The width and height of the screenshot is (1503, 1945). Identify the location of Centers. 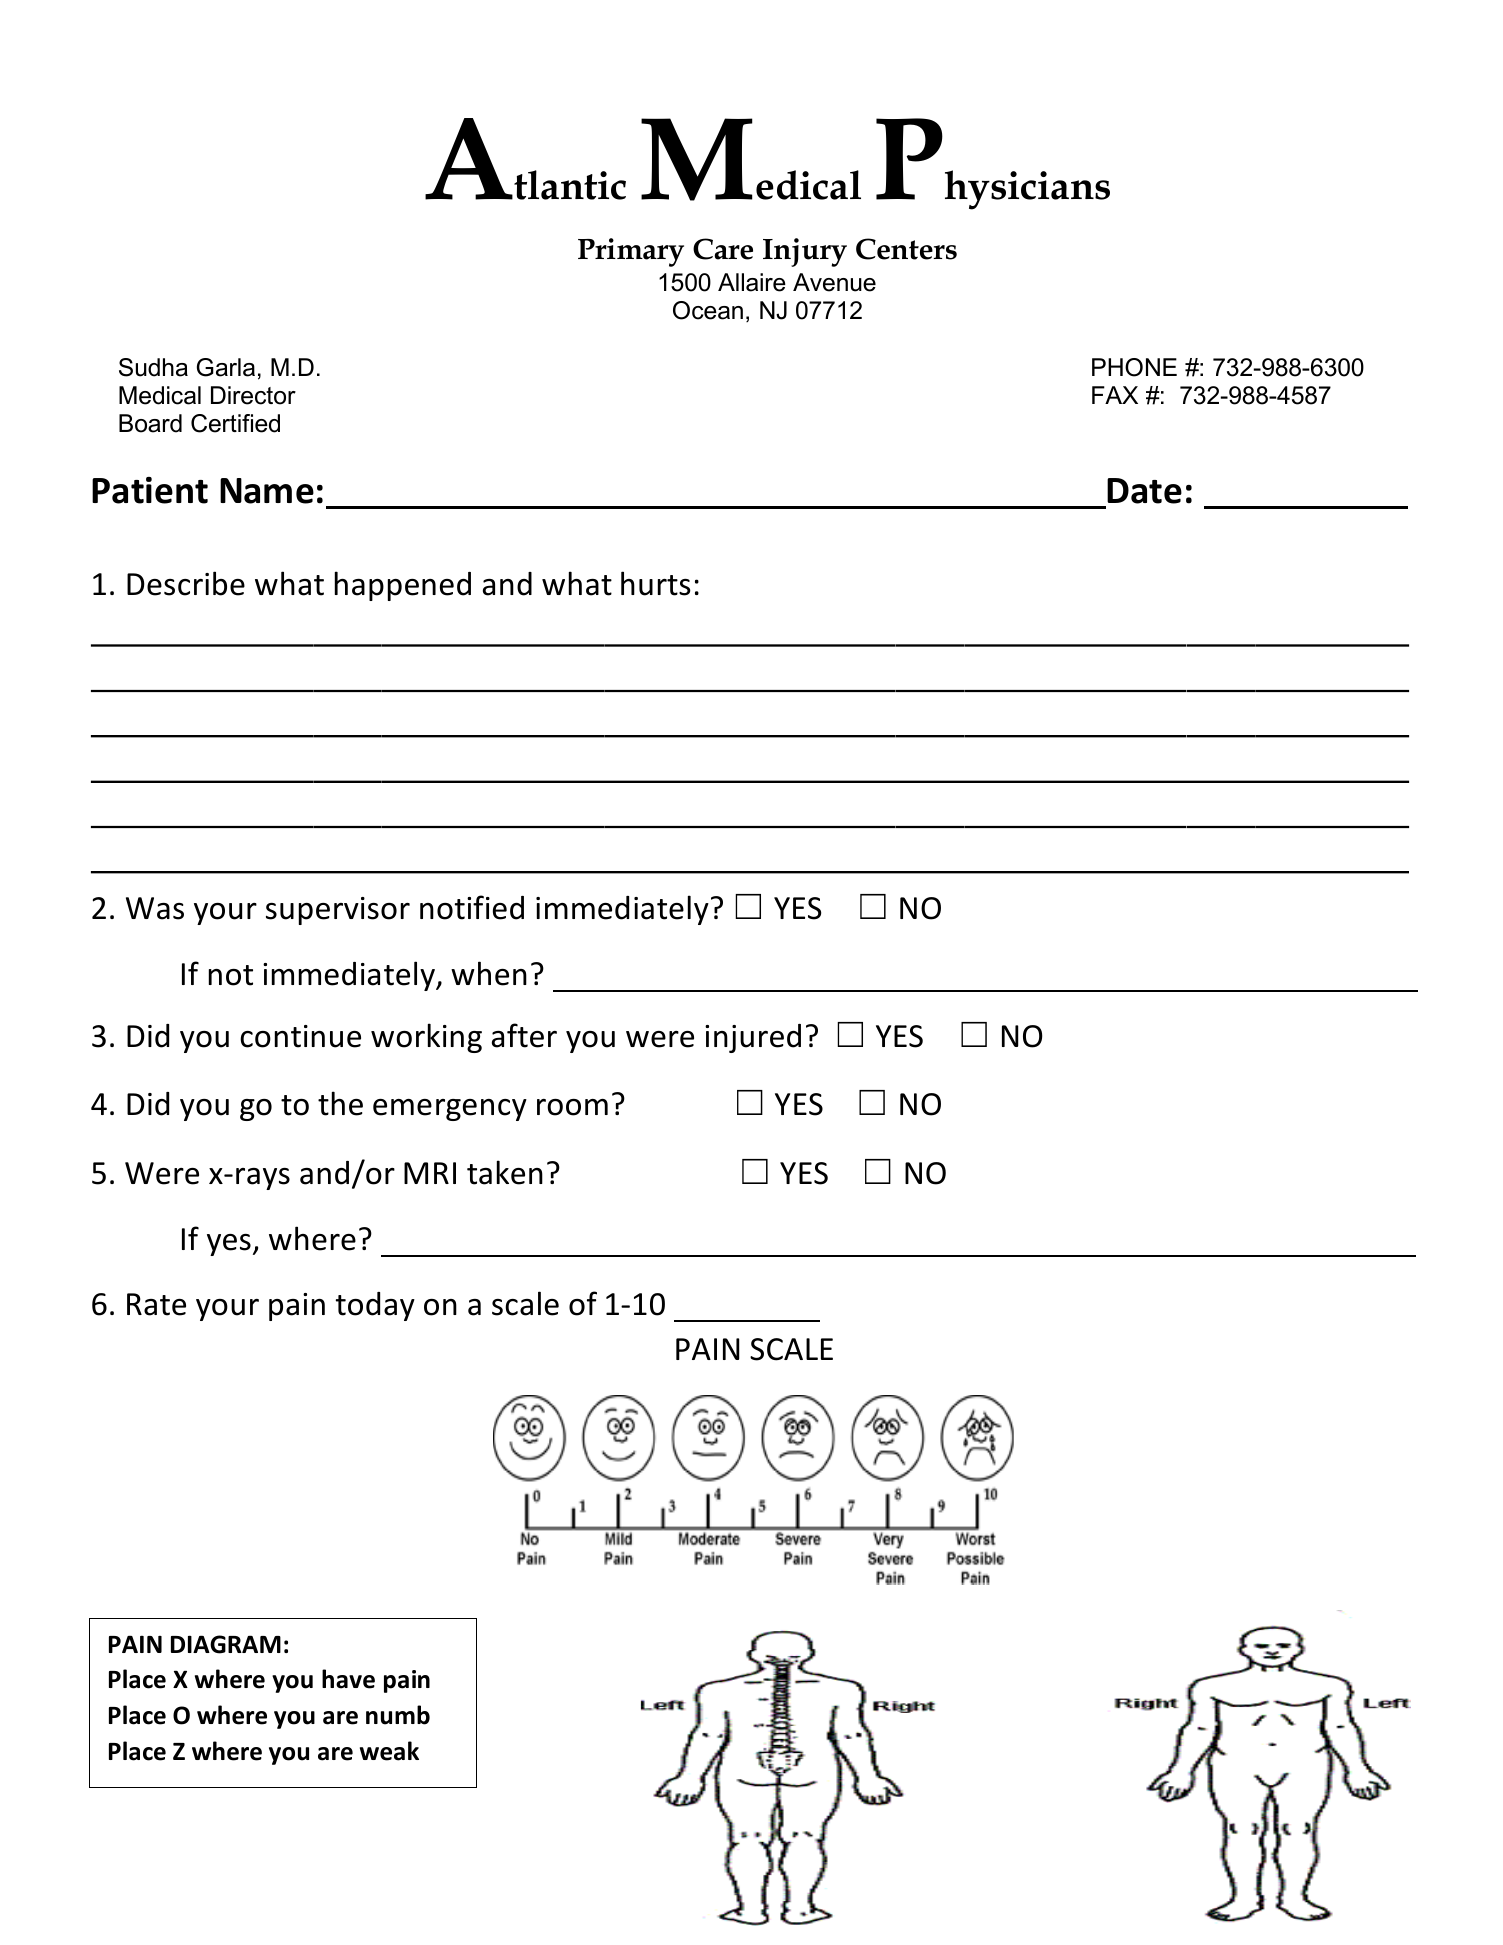
(906, 249).
